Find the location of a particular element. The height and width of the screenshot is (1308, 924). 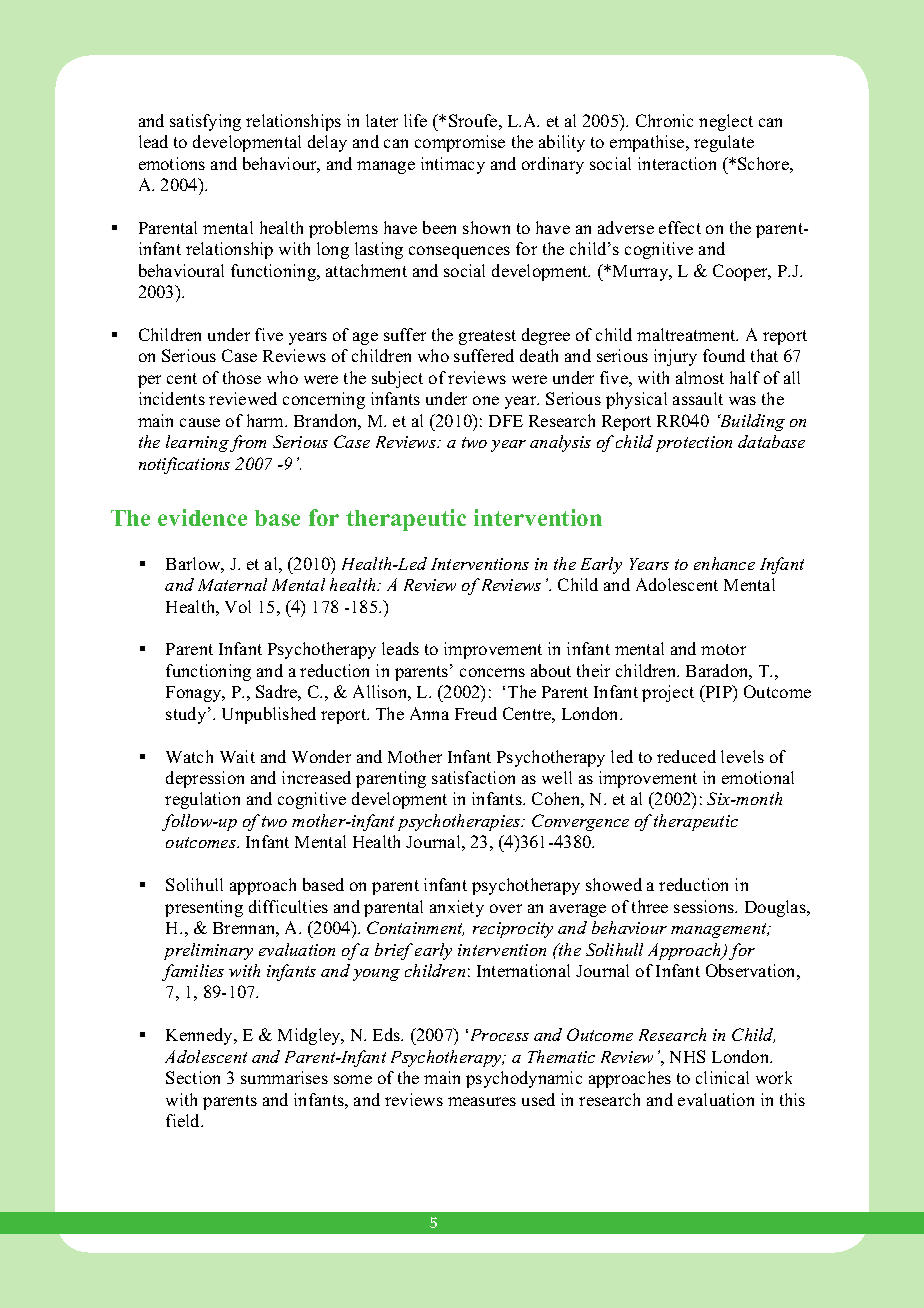

satisfying is located at coordinates (205, 122).
